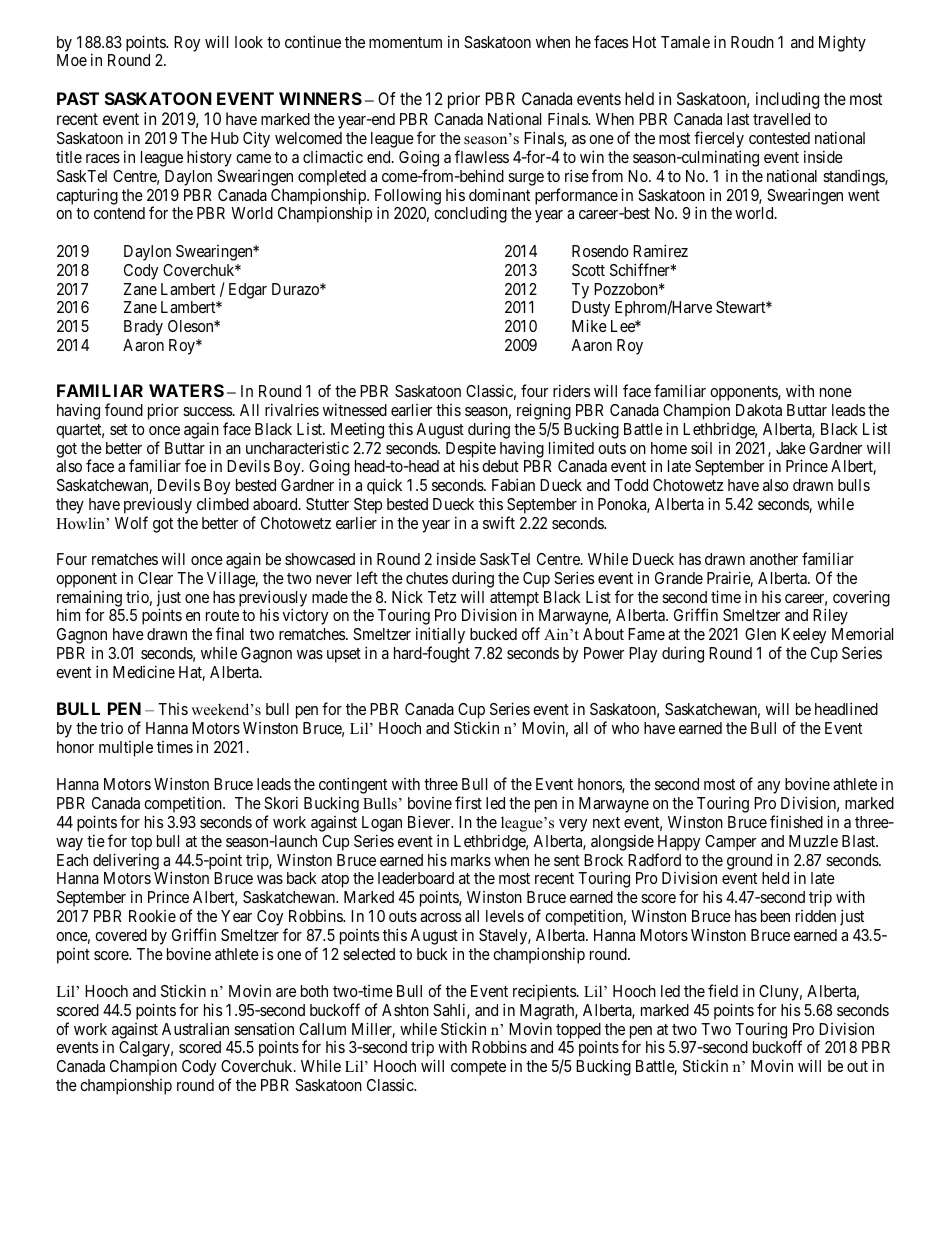 This image has width=952, height=1233. Describe the element at coordinates (468, 802) in the image. I see `first` at that location.
